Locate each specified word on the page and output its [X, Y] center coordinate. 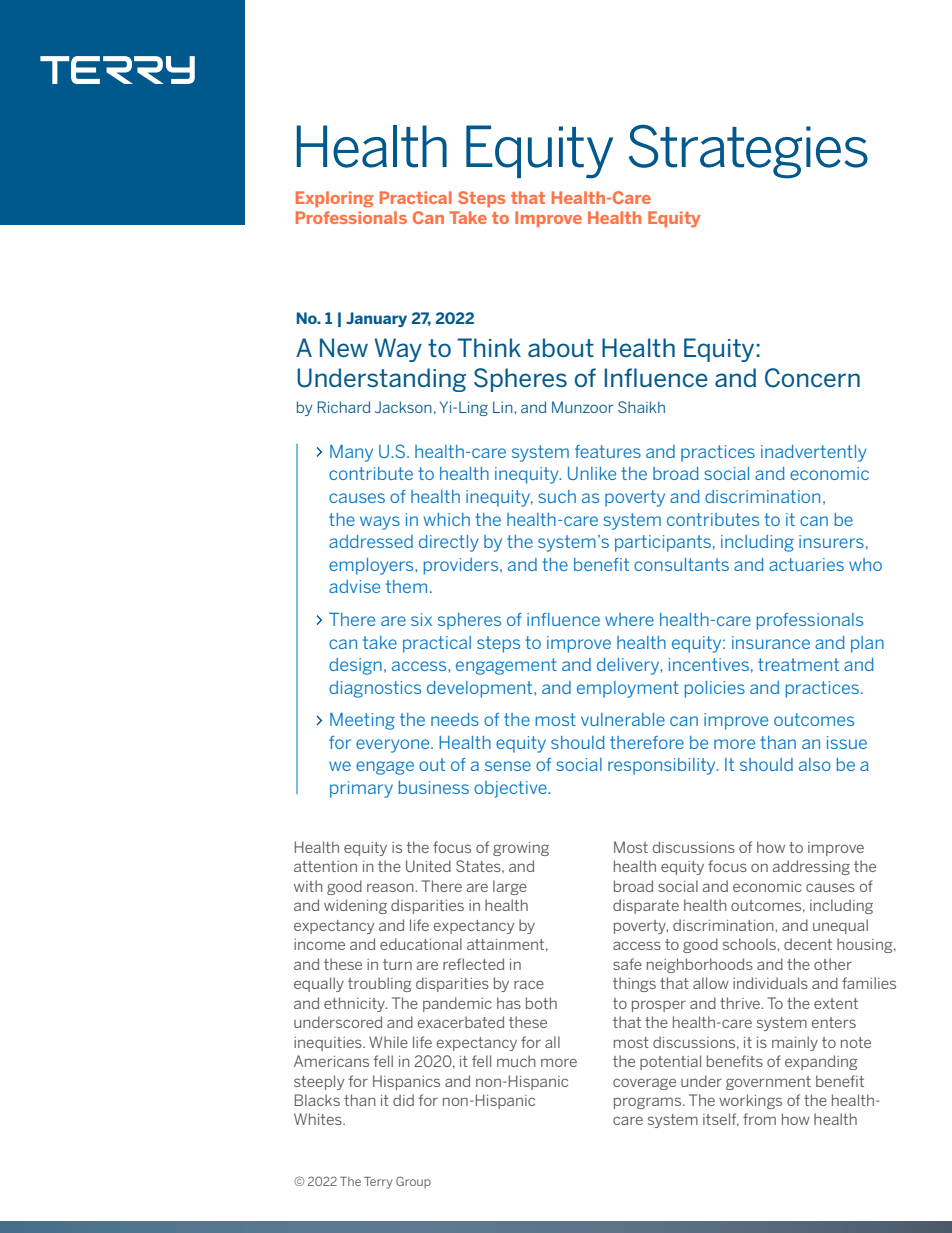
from [759, 1119]
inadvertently [814, 453]
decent [808, 944]
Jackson [403, 407]
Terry [378, 1183]
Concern [812, 378]
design [355, 666]
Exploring [335, 199]
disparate [646, 906]
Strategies [748, 152]
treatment [798, 664]
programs [649, 1103]
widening [355, 906]
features [608, 451]
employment [628, 689]
